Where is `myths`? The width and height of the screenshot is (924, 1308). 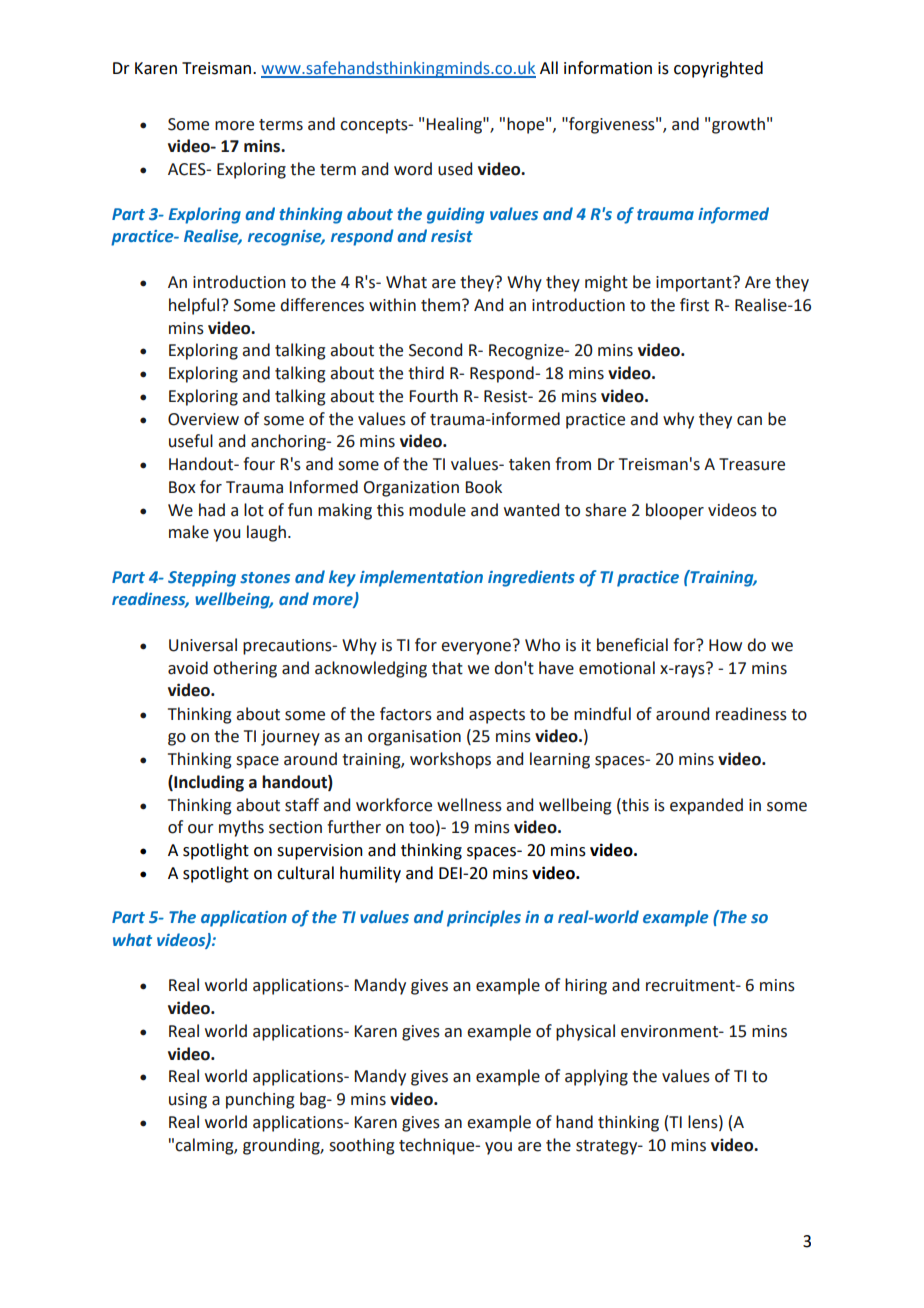
myths is located at coordinates (241, 828).
